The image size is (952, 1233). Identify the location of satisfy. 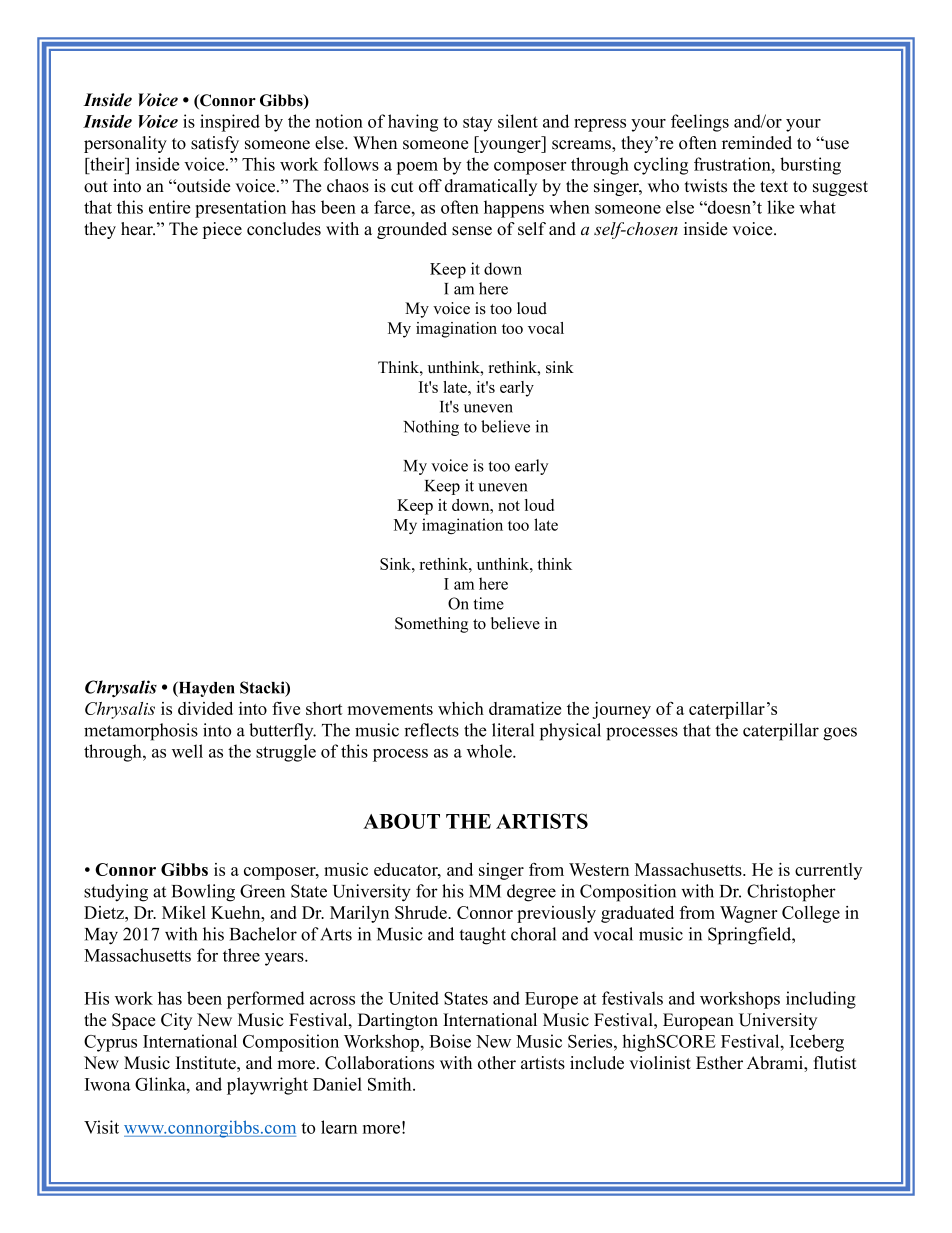
(215, 144).
